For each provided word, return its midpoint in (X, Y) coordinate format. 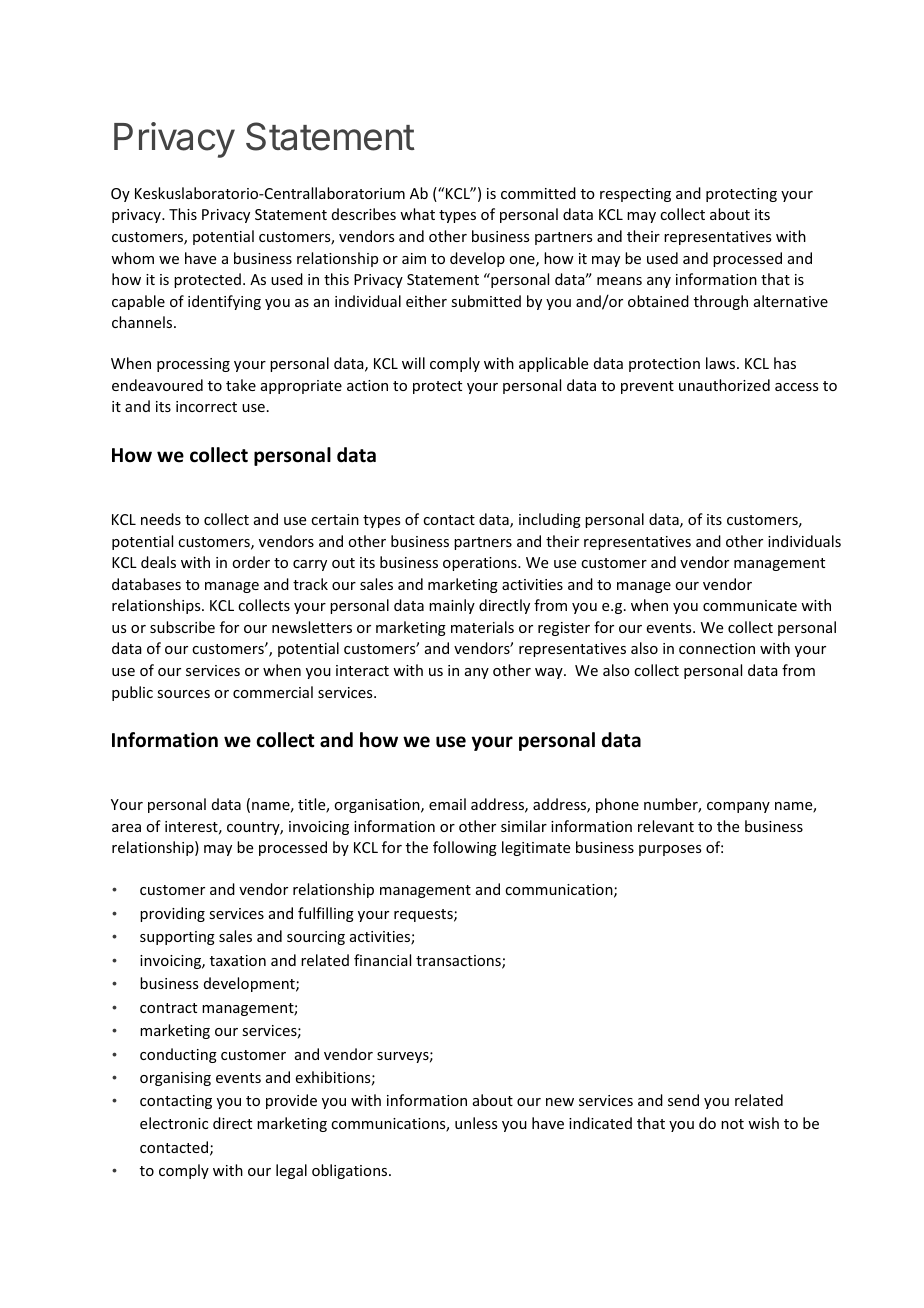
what (417, 214)
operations (481, 564)
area (126, 828)
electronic (174, 1123)
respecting (635, 195)
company (738, 807)
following (465, 848)
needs (161, 519)
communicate (750, 605)
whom (132, 258)
